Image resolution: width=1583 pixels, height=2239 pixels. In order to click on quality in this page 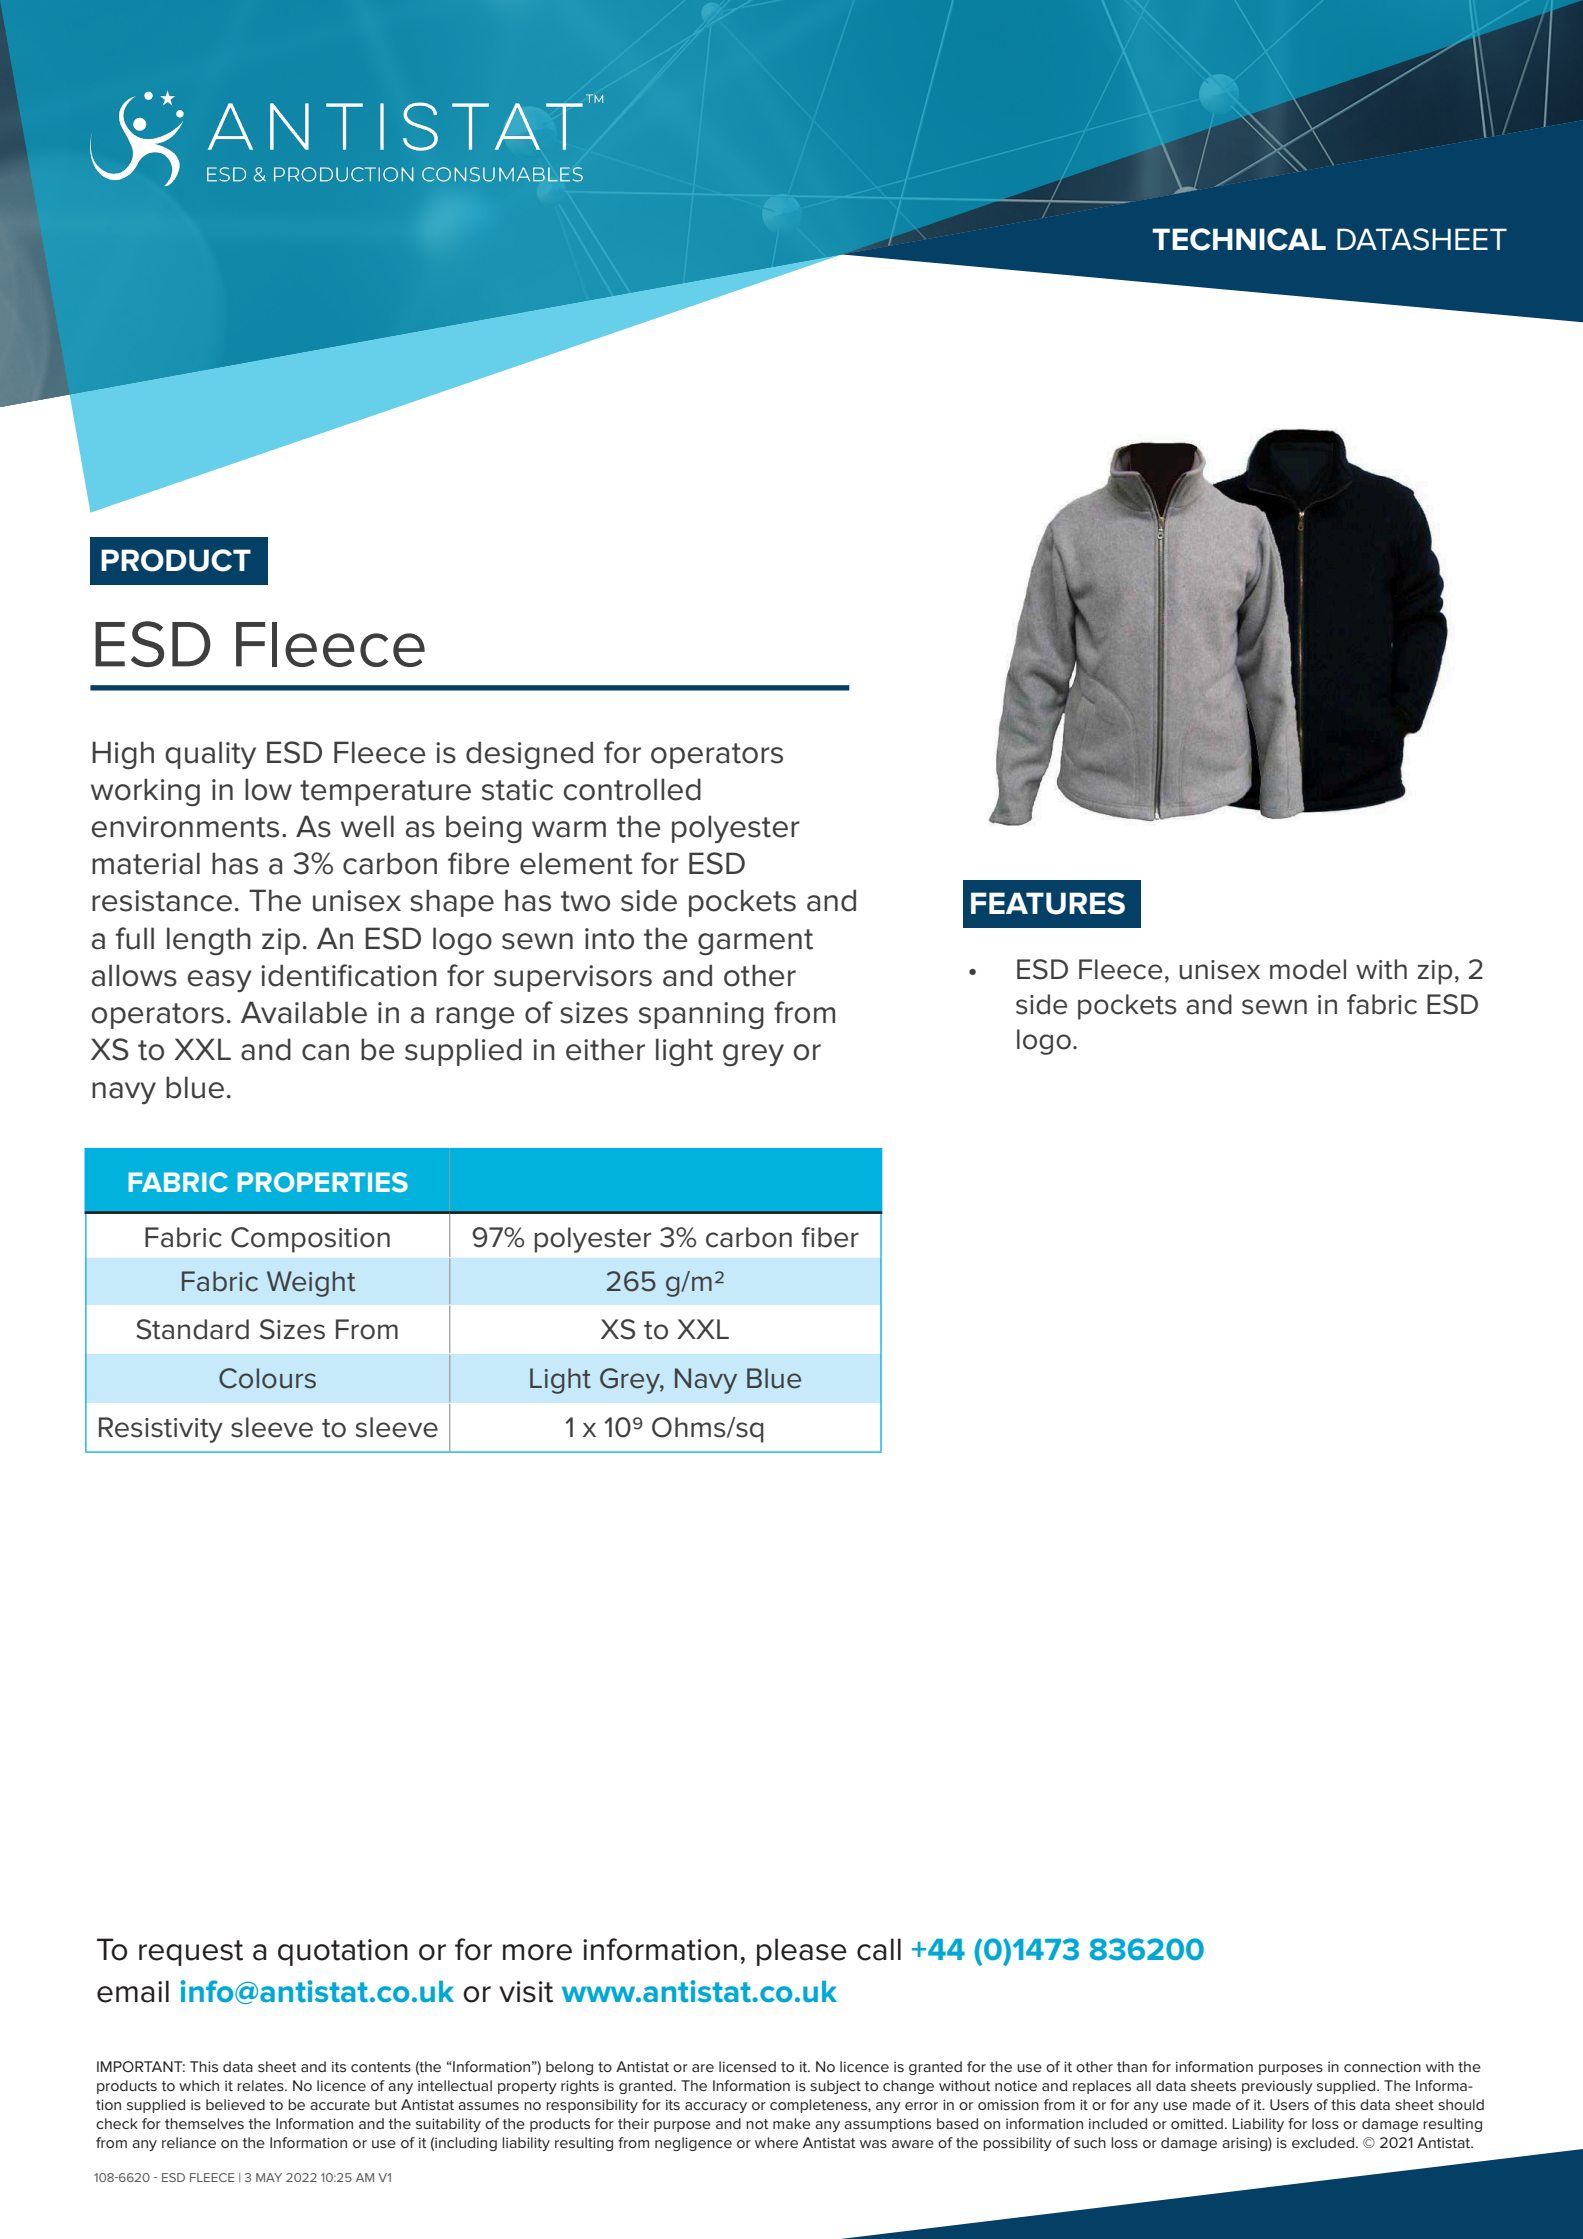, I will do `click(210, 755)`.
